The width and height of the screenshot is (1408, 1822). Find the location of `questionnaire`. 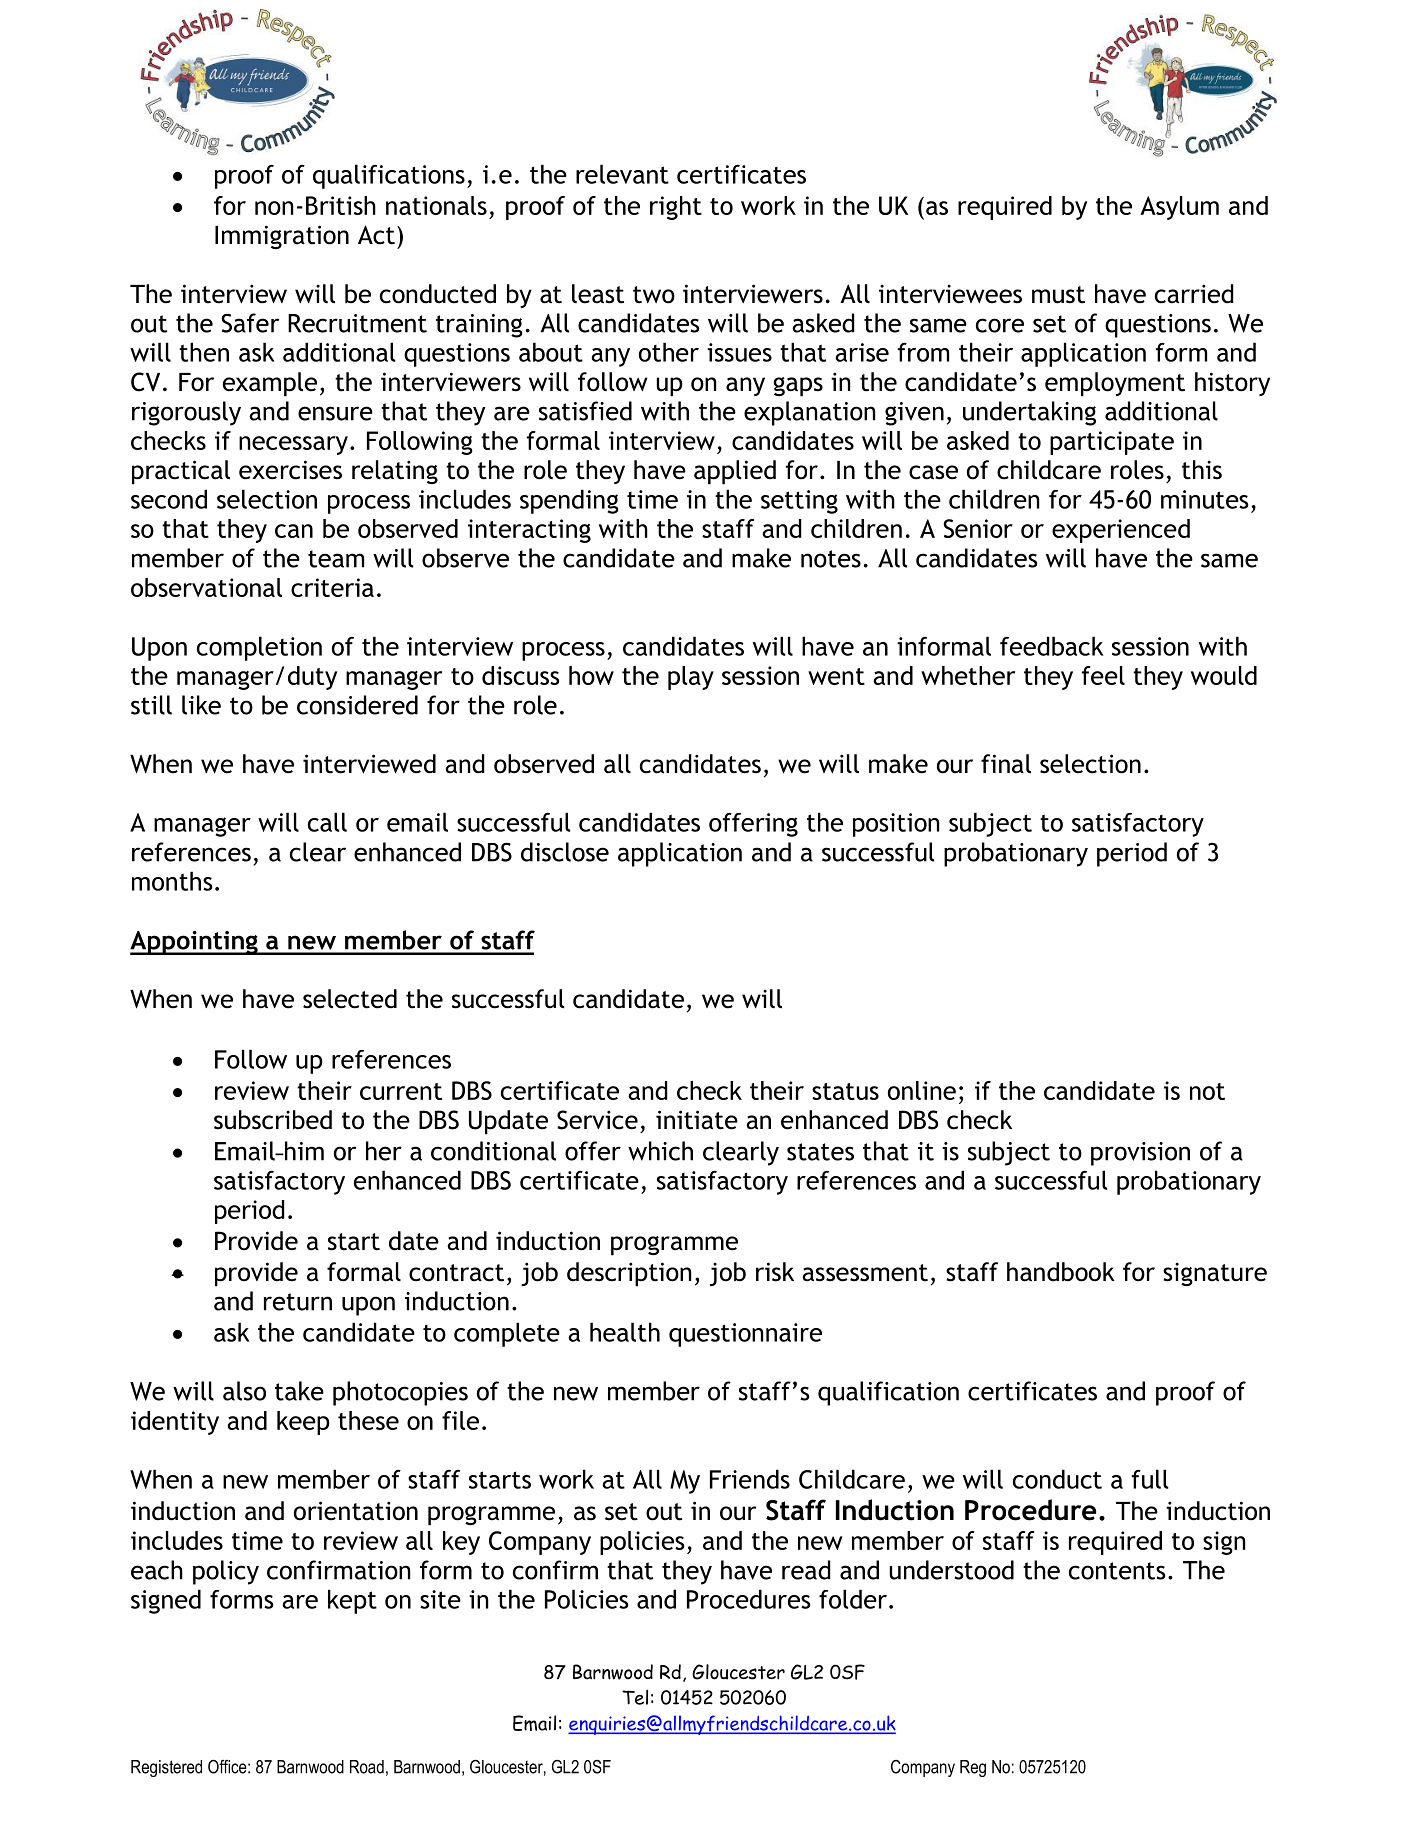

questionnaire is located at coordinates (745, 1335).
